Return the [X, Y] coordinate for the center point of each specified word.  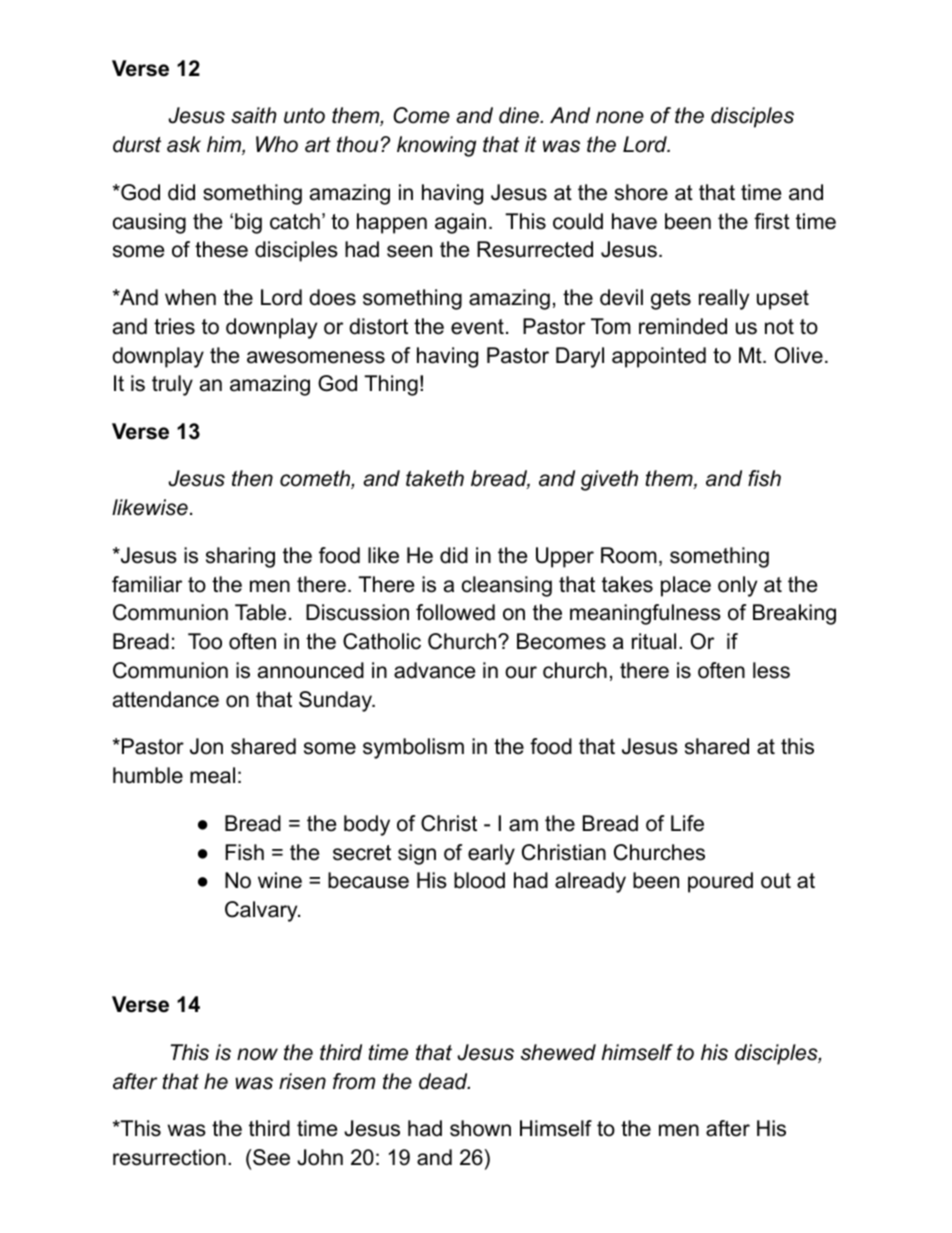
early [491, 854]
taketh [435, 478]
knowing [436, 146]
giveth [609, 480]
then [252, 478]
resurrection [169, 1157]
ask [184, 144]
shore [641, 192]
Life [687, 823]
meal [212, 775]
